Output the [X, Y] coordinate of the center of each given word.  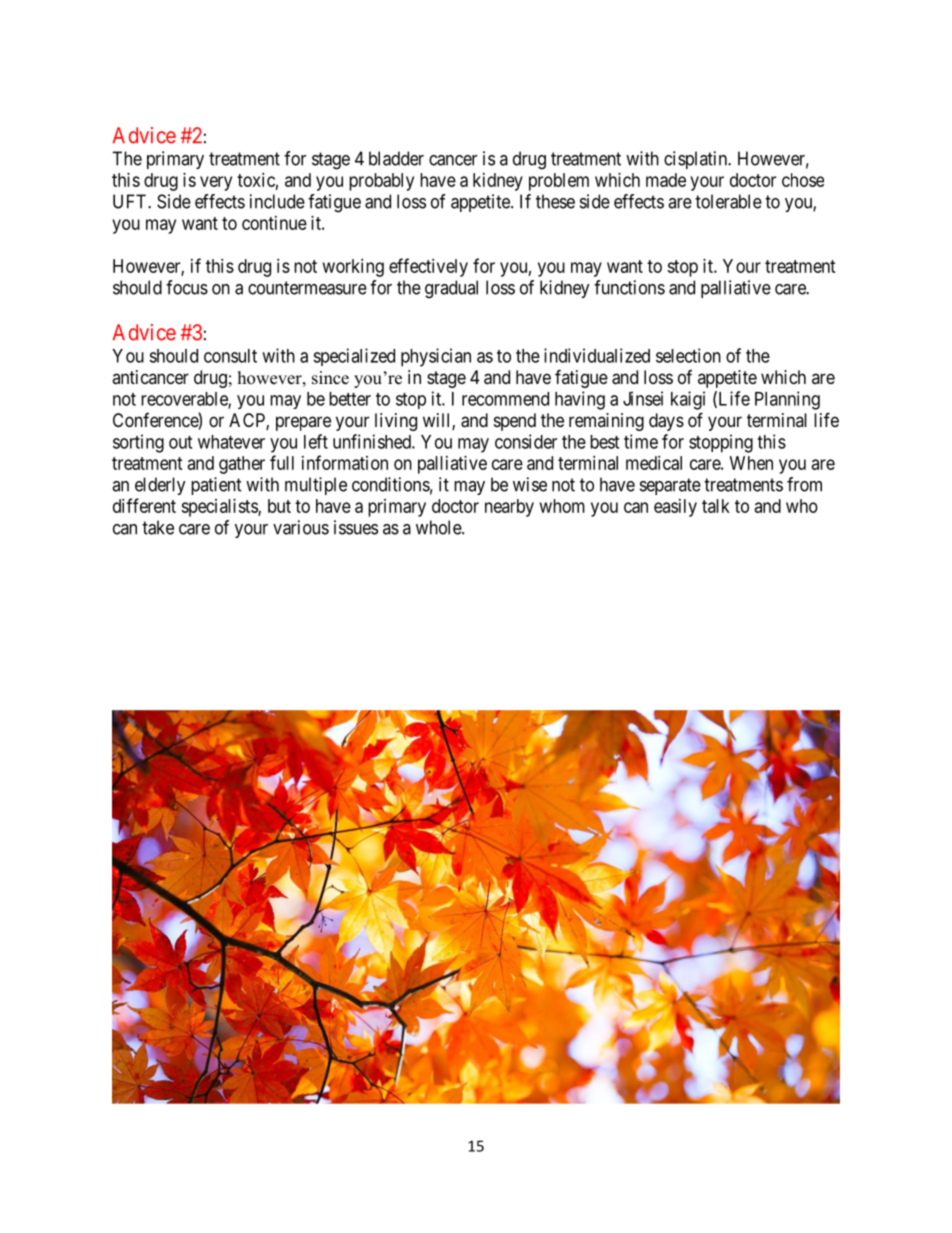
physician [436, 357]
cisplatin [696, 160]
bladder [396, 158]
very [216, 183]
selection [688, 355]
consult [230, 356]
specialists [220, 508]
